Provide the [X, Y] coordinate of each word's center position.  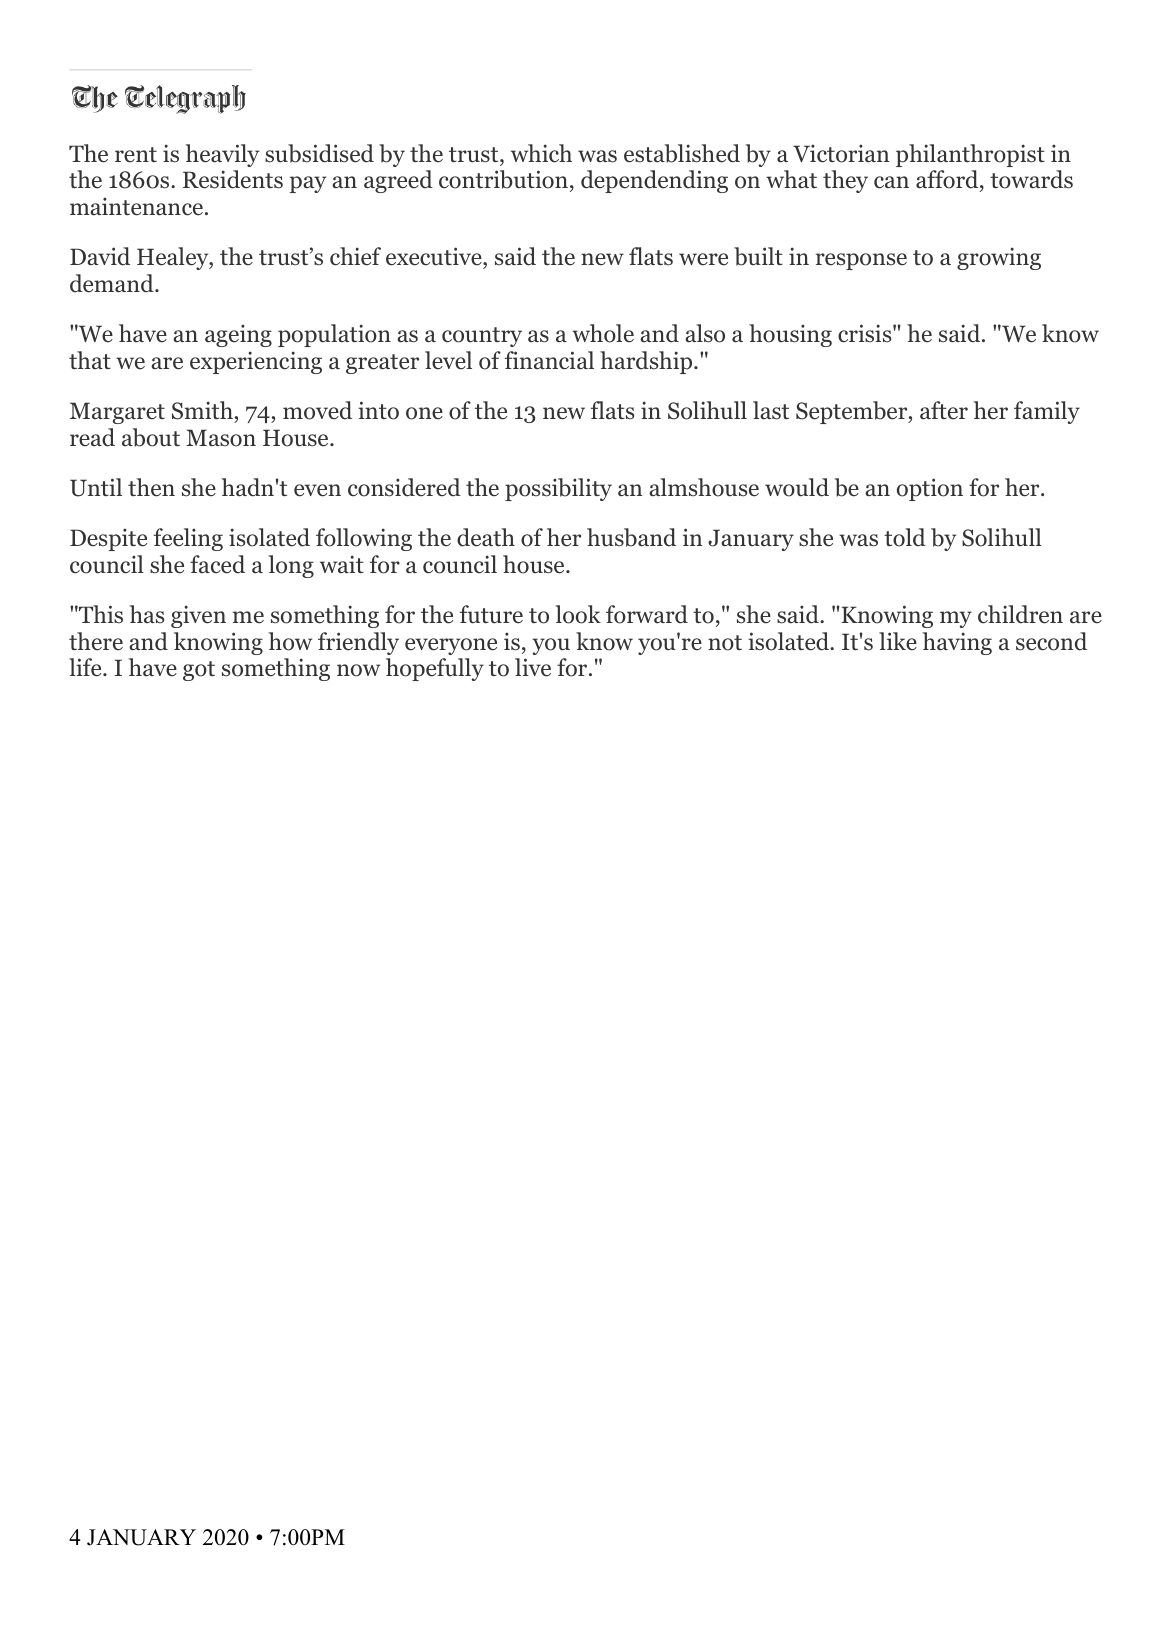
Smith [202, 410]
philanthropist [970, 155]
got [199, 671]
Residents [233, 179]
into [378, 410]
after [944, 410]
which [541, 153]
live [533, 667]
